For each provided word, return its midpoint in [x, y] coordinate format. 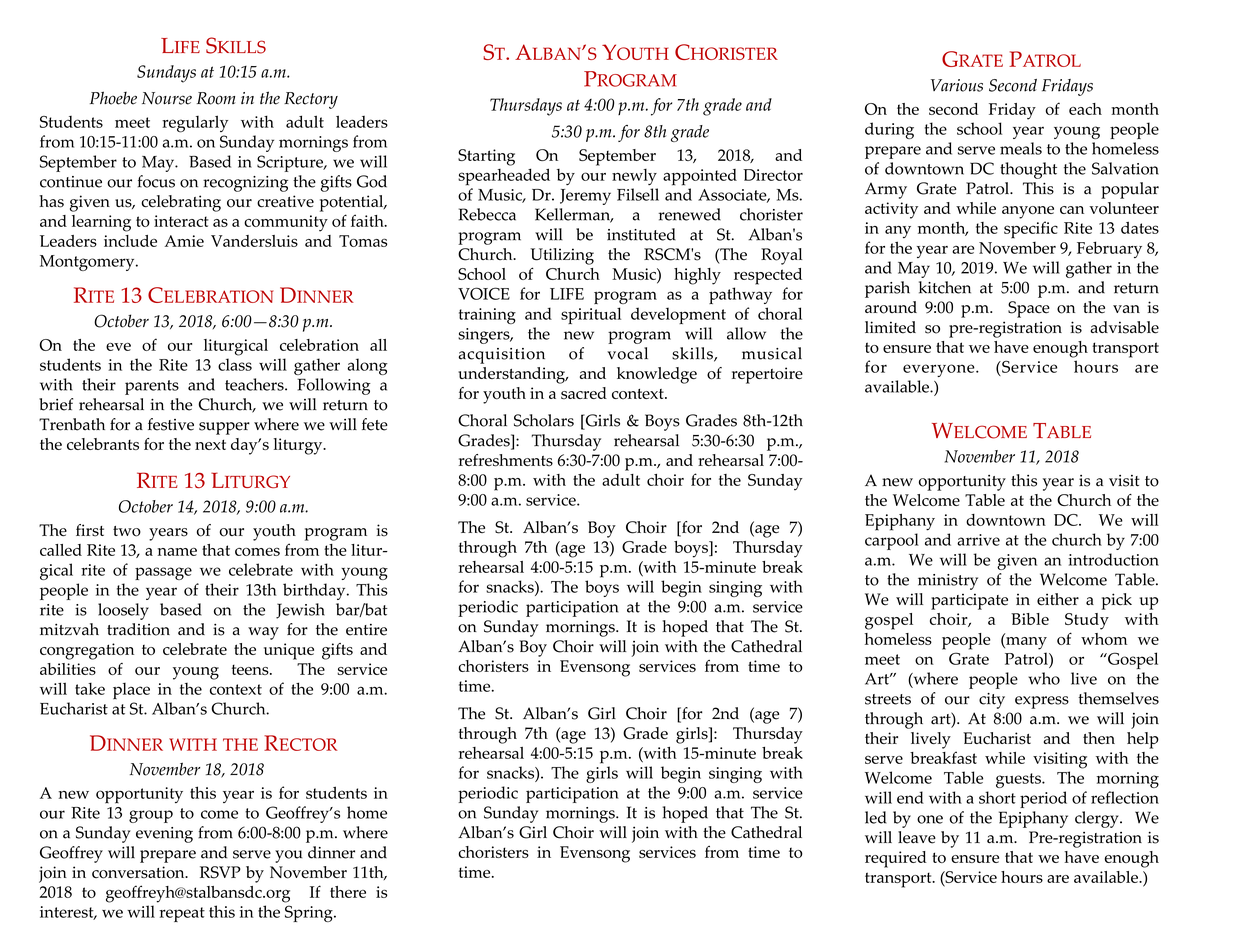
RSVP [220, 872]
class [235, 364]
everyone [940, 370]
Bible [1030, 619]
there [348, 892]
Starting [486, 157]
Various [957, 85]
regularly [195, 124]
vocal [627, 353]
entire [366, 630]
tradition [138, 629]
